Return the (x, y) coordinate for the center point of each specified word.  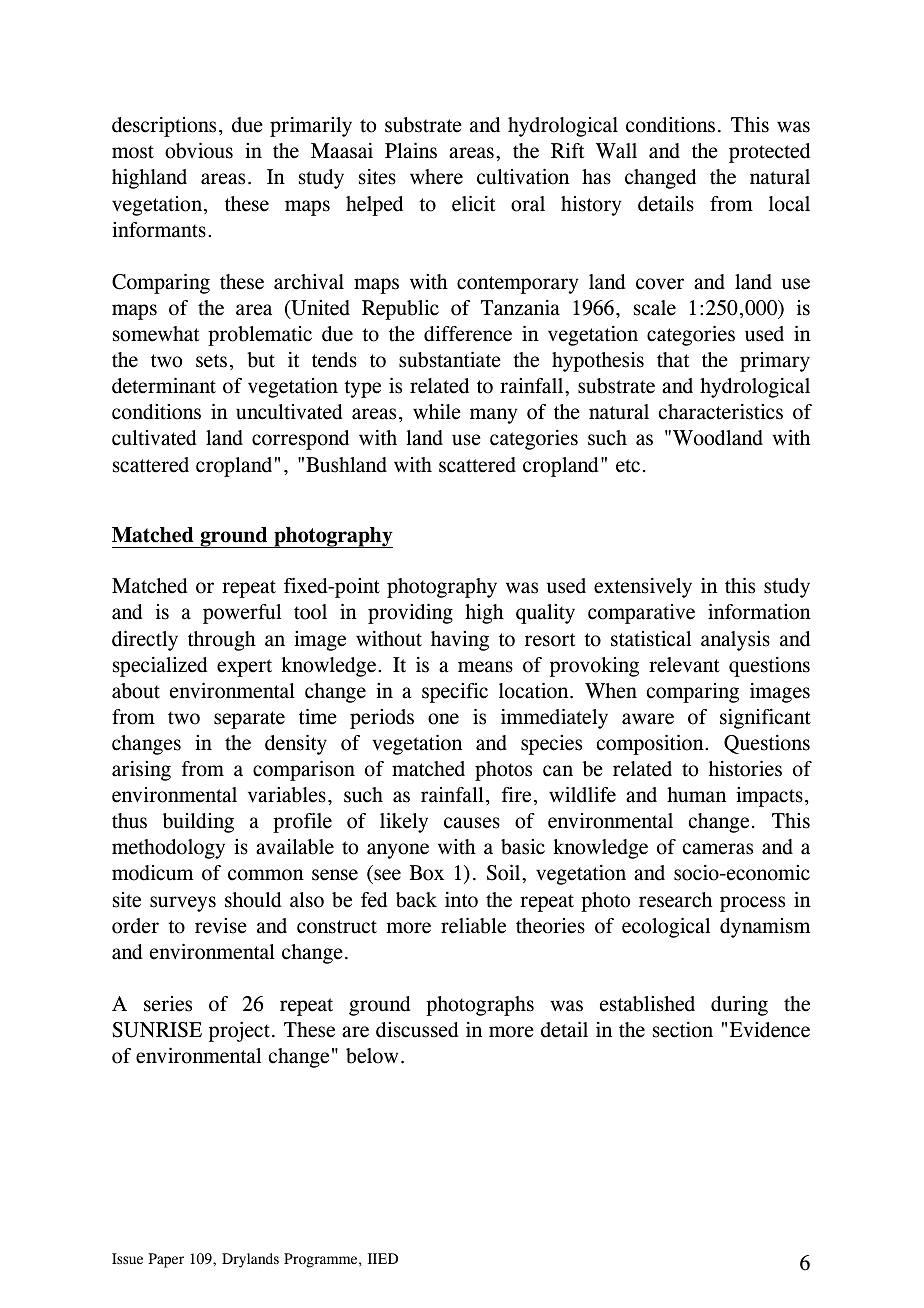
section (683, 1030)
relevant (684, 665)
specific (455, 693)
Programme (322, 1260)
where (436, 177)
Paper (166, 1260)
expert (244, 668)
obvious (199, 150)
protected (769, 153)
